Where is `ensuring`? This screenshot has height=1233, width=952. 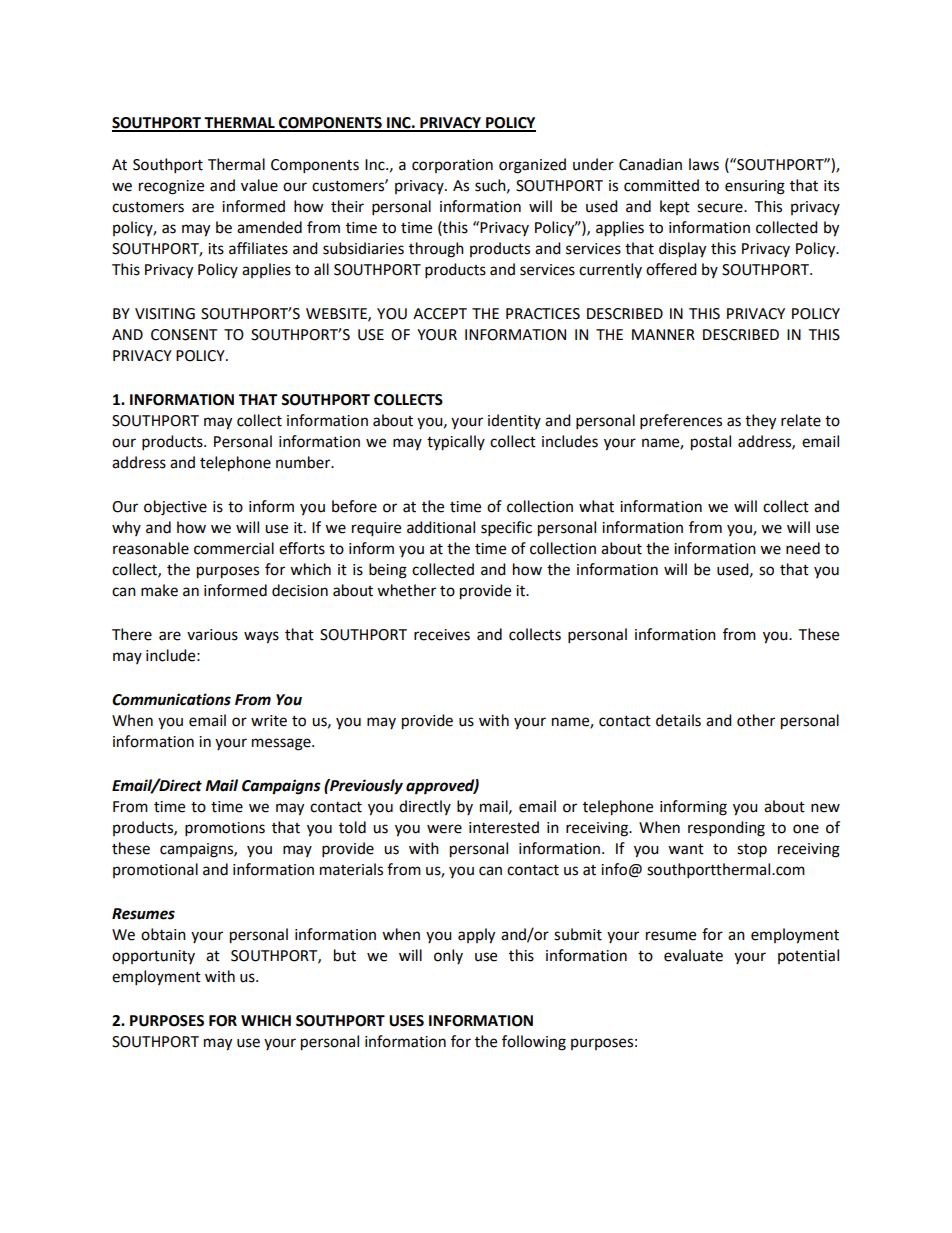
ensuring is located at coordinates (755, 187).
